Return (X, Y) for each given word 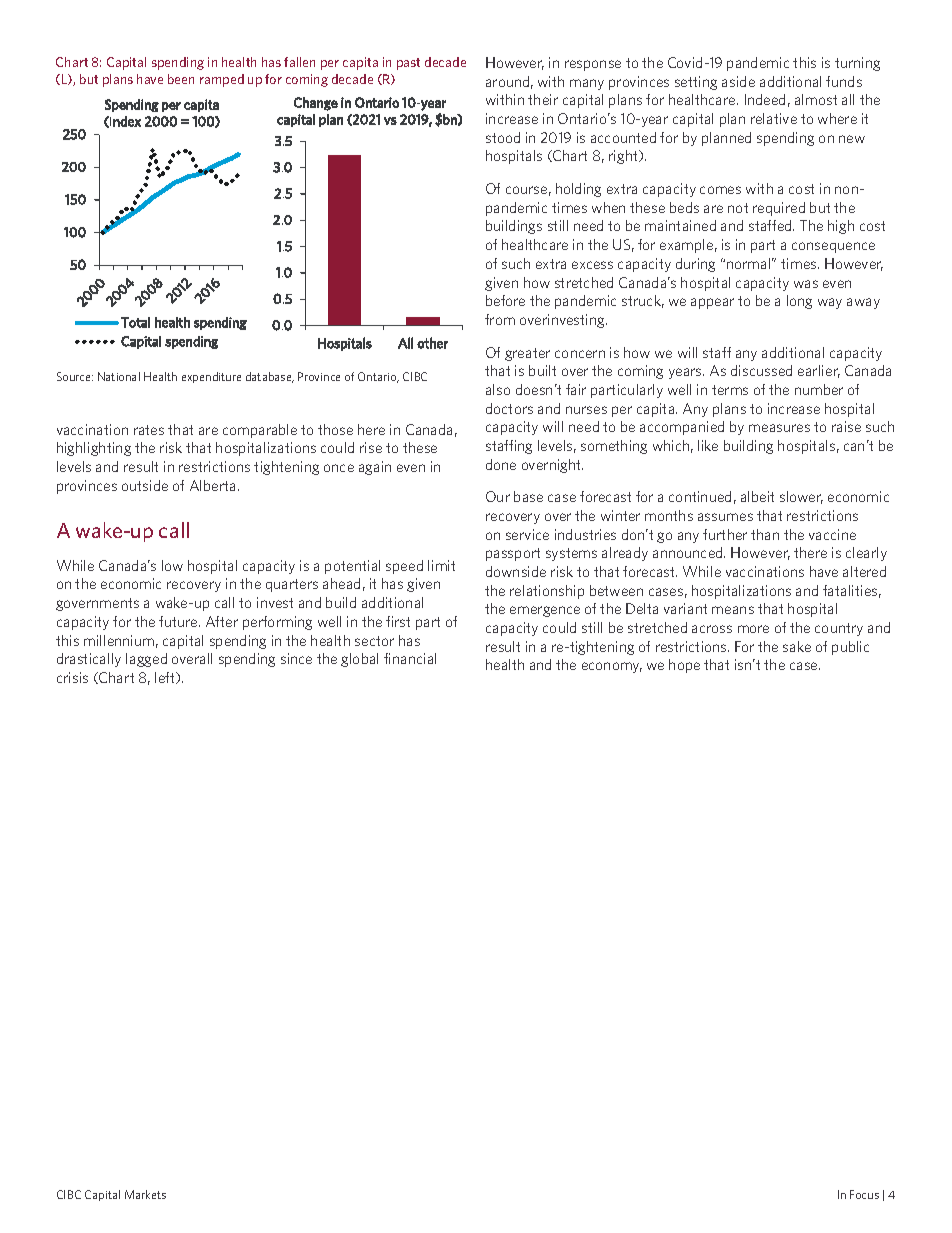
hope (684, 666)
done (501, 464)
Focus (864, 1194)
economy (612, 667)
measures (779, 428)
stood (503, 137)
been (181, 79)
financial (410, 658)
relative (774, 118)
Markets (145, 1194)
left (166, 678)
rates (149, 430)
